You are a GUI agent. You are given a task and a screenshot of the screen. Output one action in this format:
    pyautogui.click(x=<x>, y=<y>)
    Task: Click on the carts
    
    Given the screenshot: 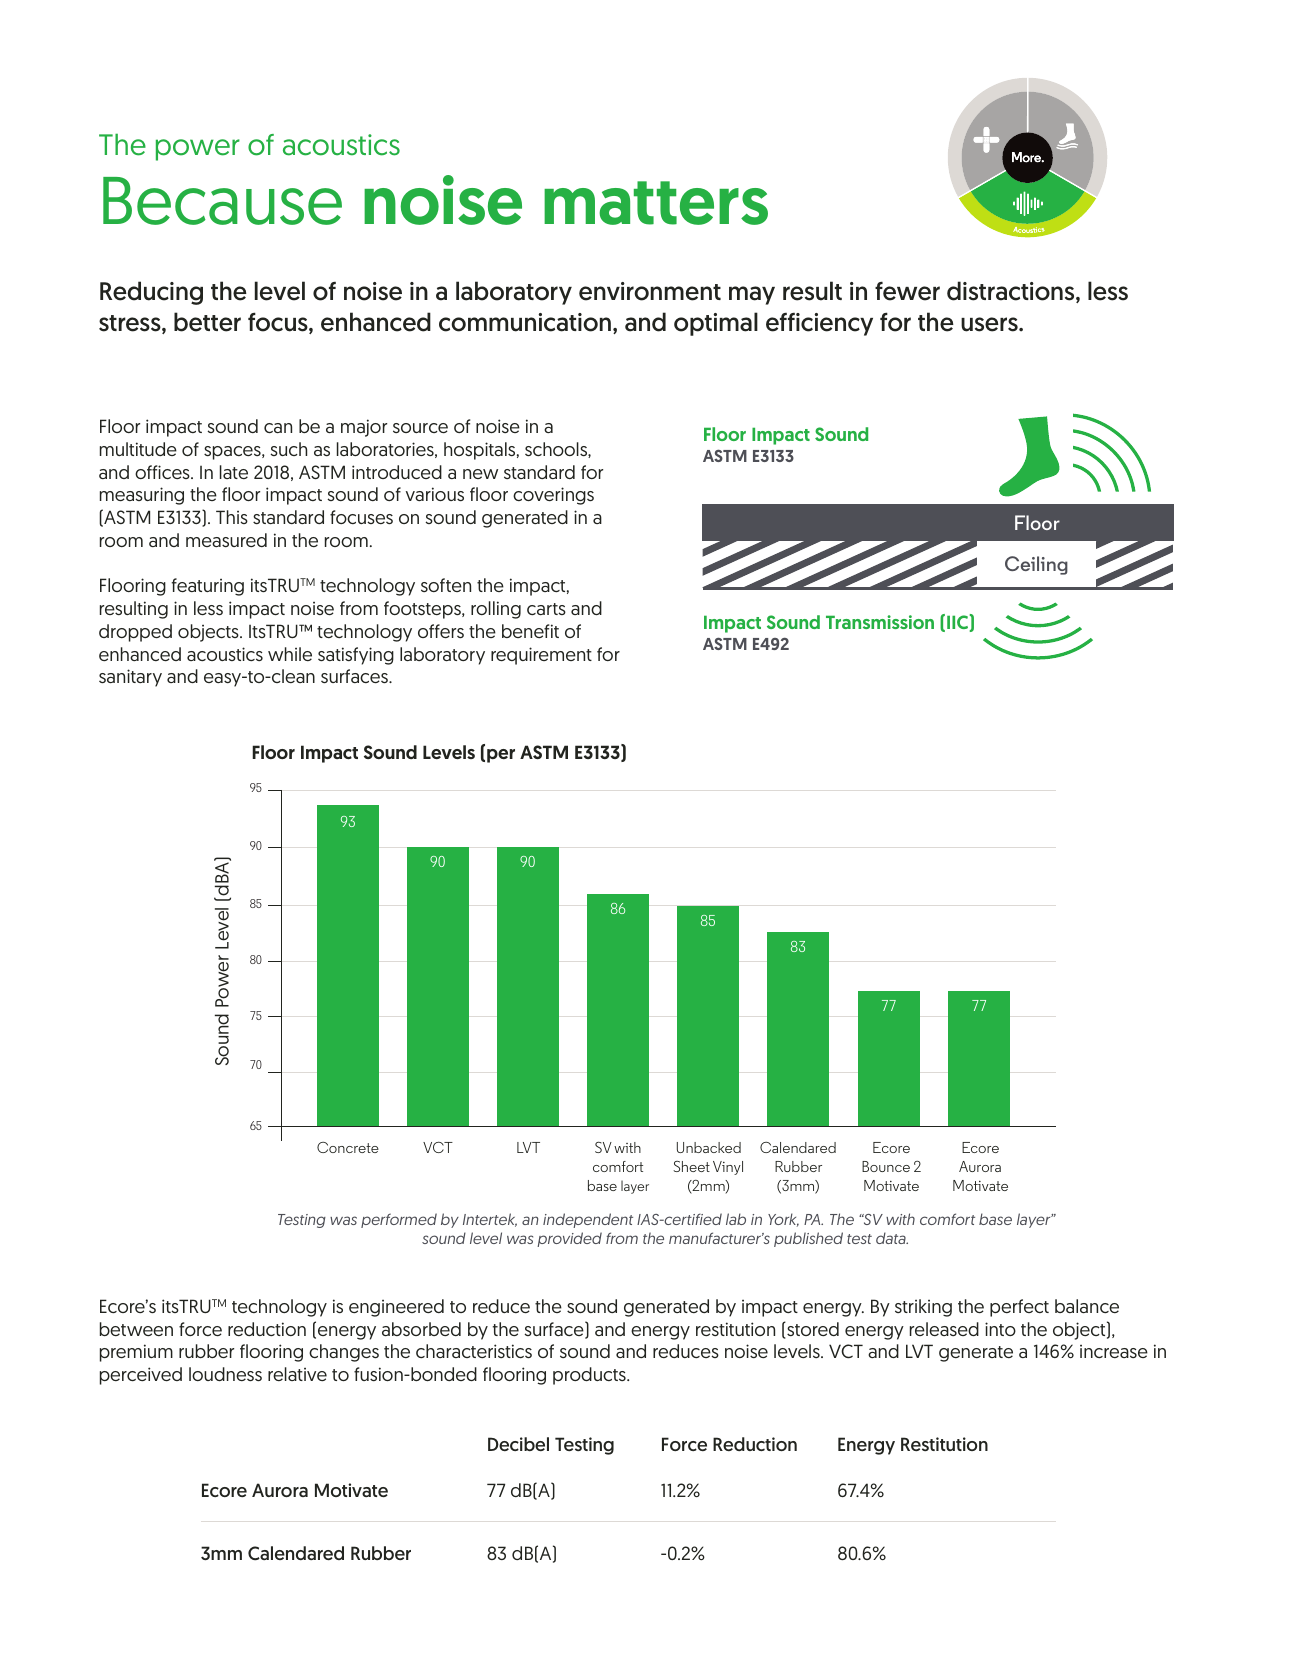 What is the action you would take?
    pyautogui.click(x=546, y=609)
